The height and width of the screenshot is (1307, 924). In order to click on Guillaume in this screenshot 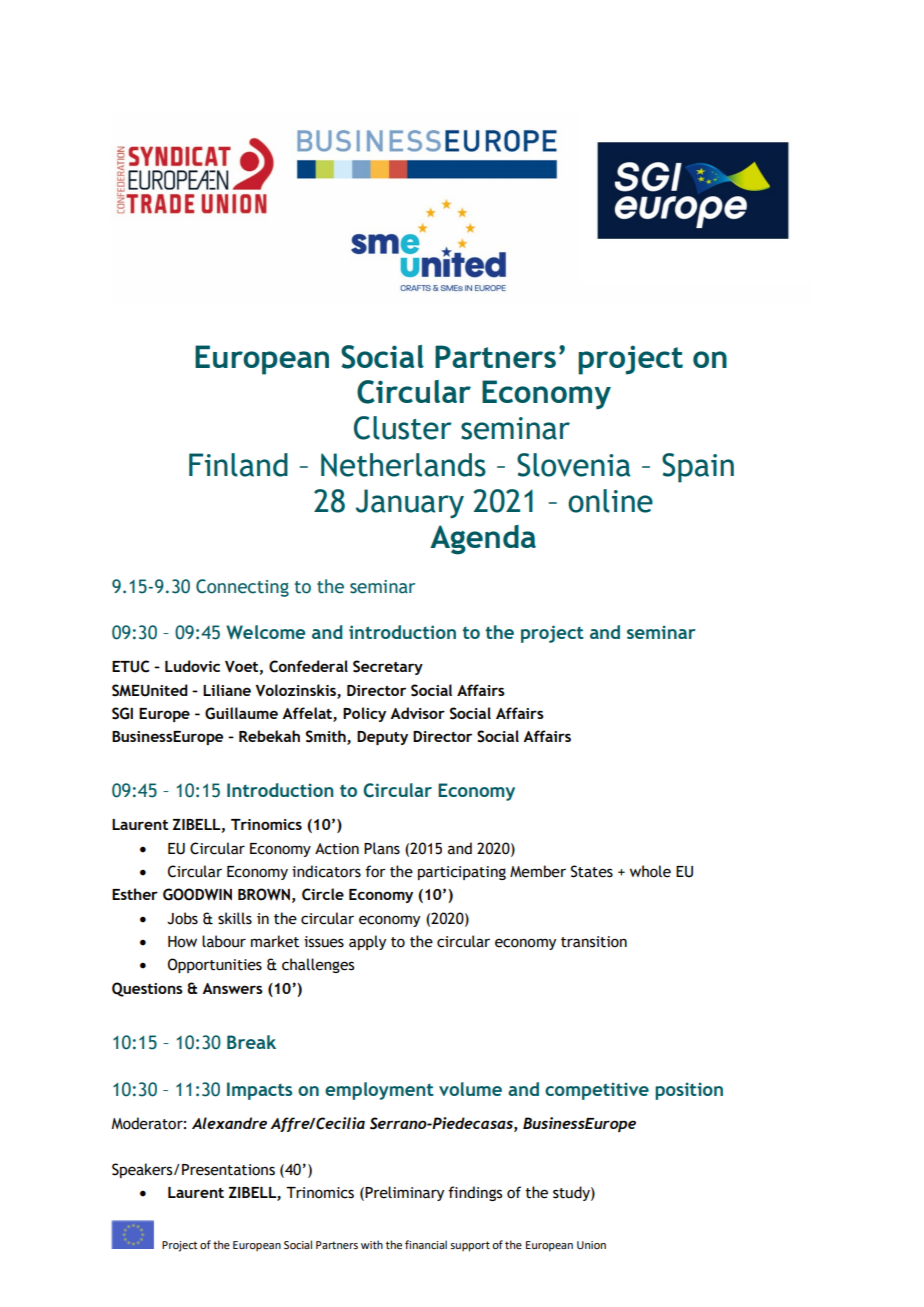, I will do `click(241, 713)`.
